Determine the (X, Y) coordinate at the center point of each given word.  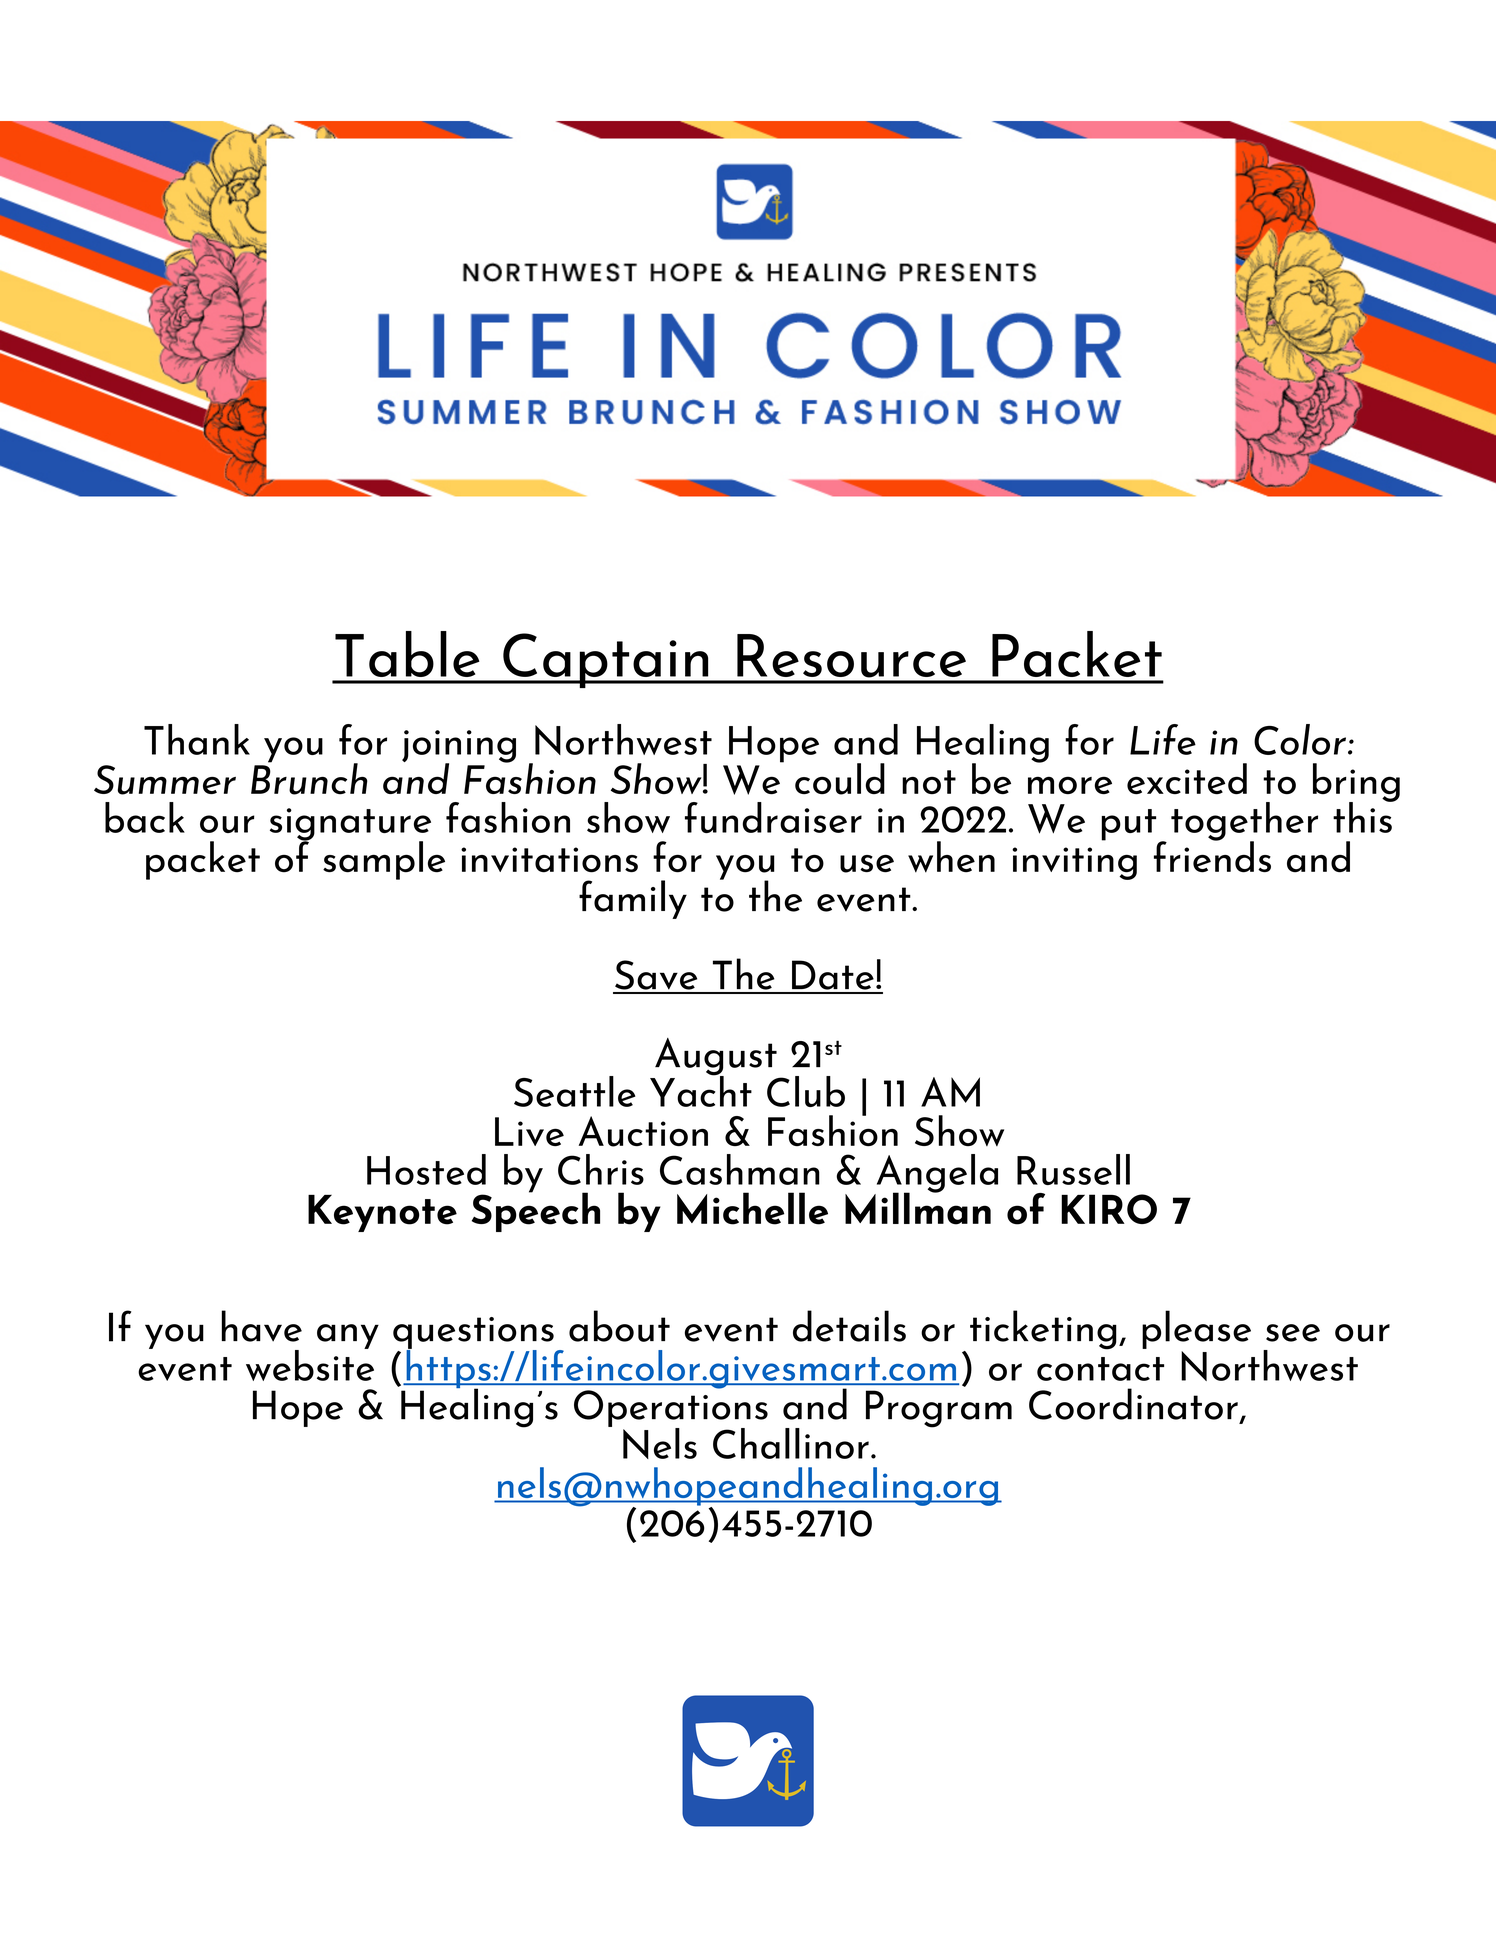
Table (407, 654)
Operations (671, 1408)
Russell (1073, 1169)
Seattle (575, 1091)
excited (1187, 778)
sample (384, 860)
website (310, 1364)
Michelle (752, 1208)
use (867, 864)
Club (806, 1091)
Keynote (382, 1213)
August (716, 1058)
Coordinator (1133, 1404)
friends (1212, 856)
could (840, 779)
